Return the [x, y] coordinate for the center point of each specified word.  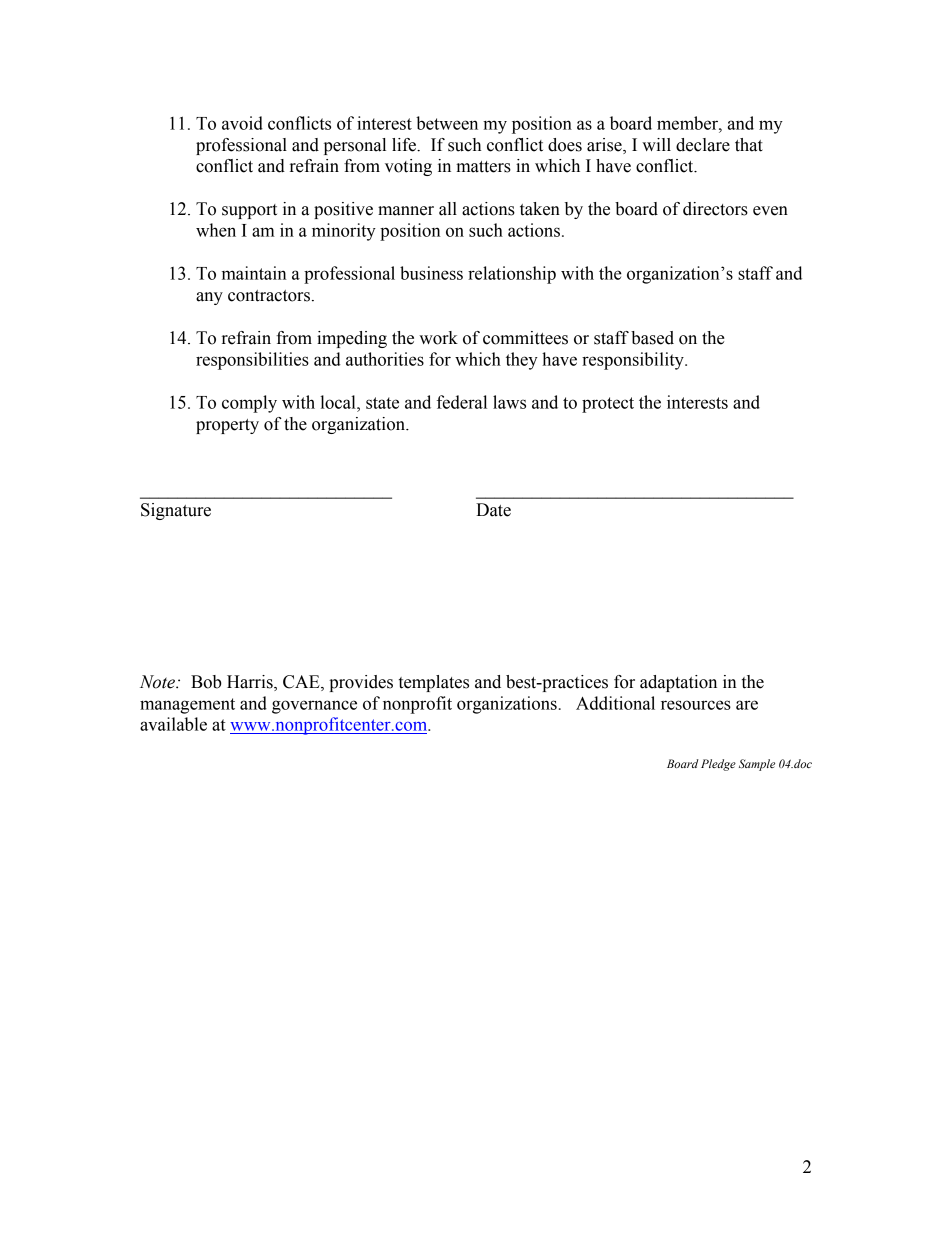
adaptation [678, 683]
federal [462, 402]
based [652, 338]
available [173, 724]
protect [608, 405]
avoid [242, 123]
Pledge [718, 765]
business [431, 273]
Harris [251, 682]
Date [493, 510]
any [209, 298]
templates [434, 683]
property [227, 426]
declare [703, 145]
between [447, 123]
